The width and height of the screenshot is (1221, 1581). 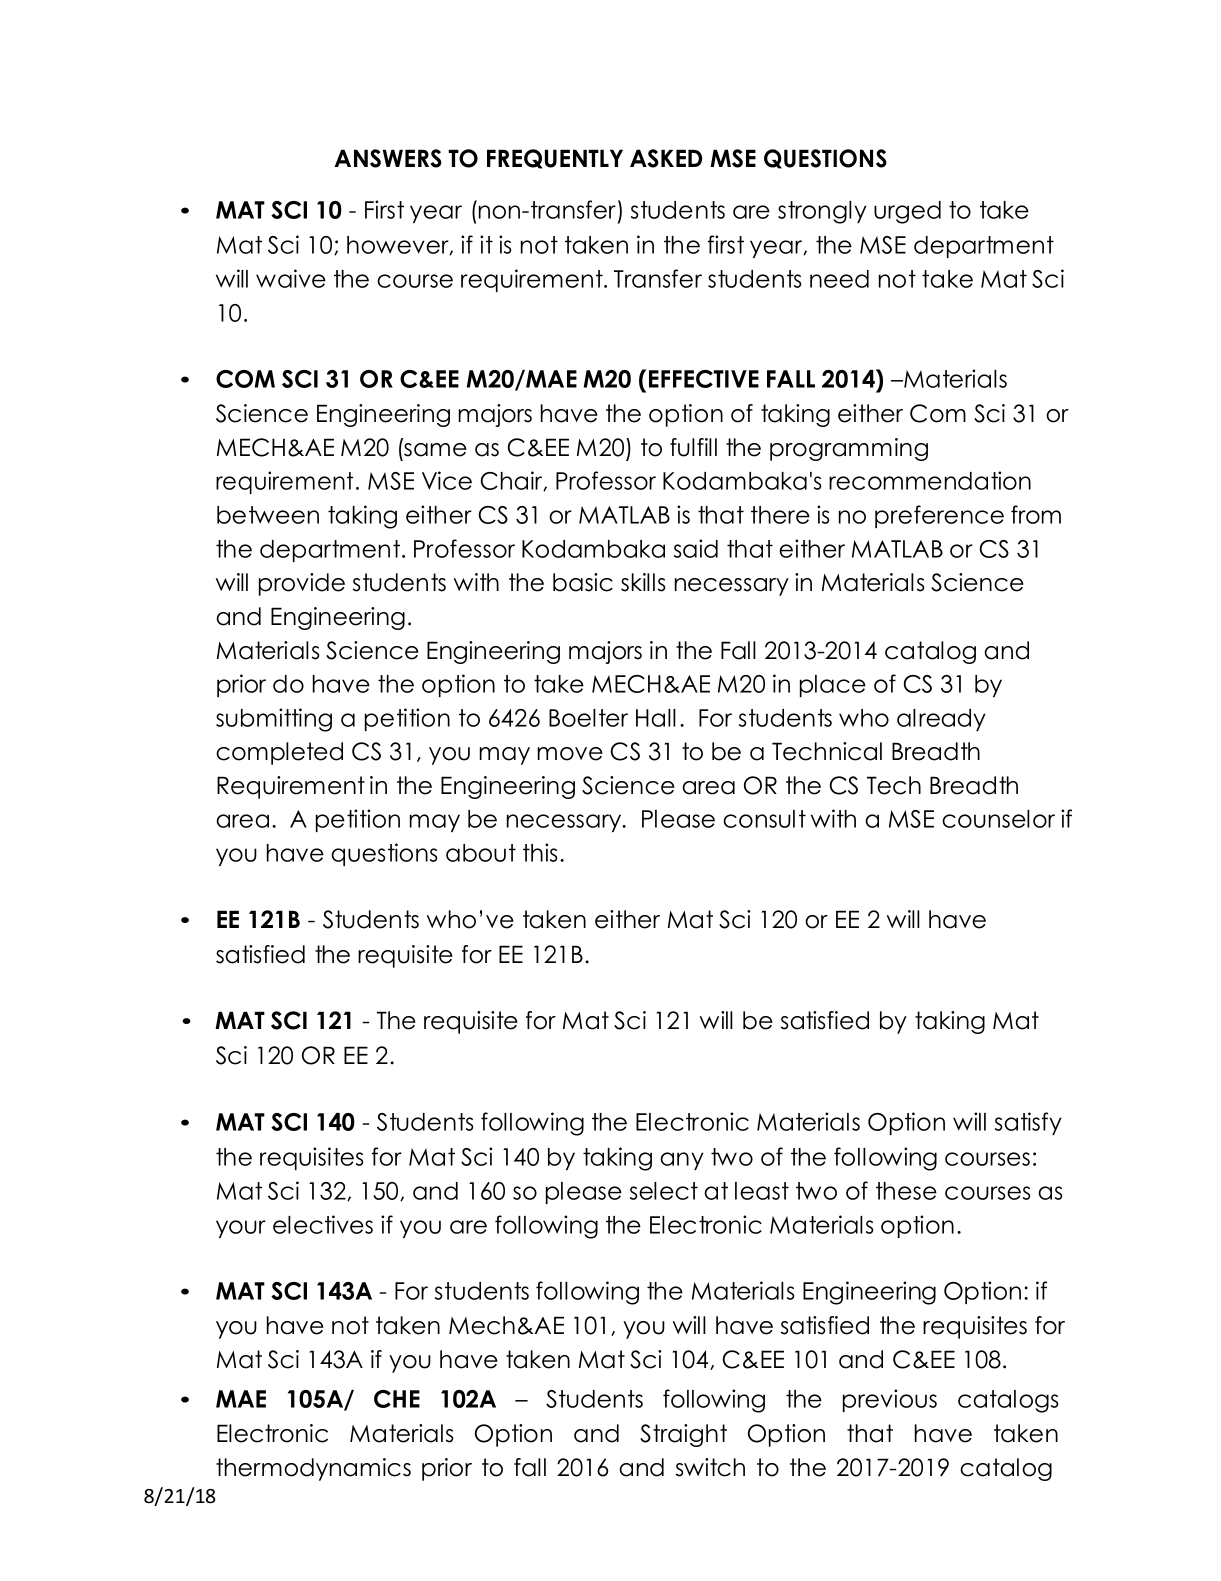 What do you see at coordinates (388, 158) in the screenshot?
I see `ANSWERS` at bounding box center [388, 158].
